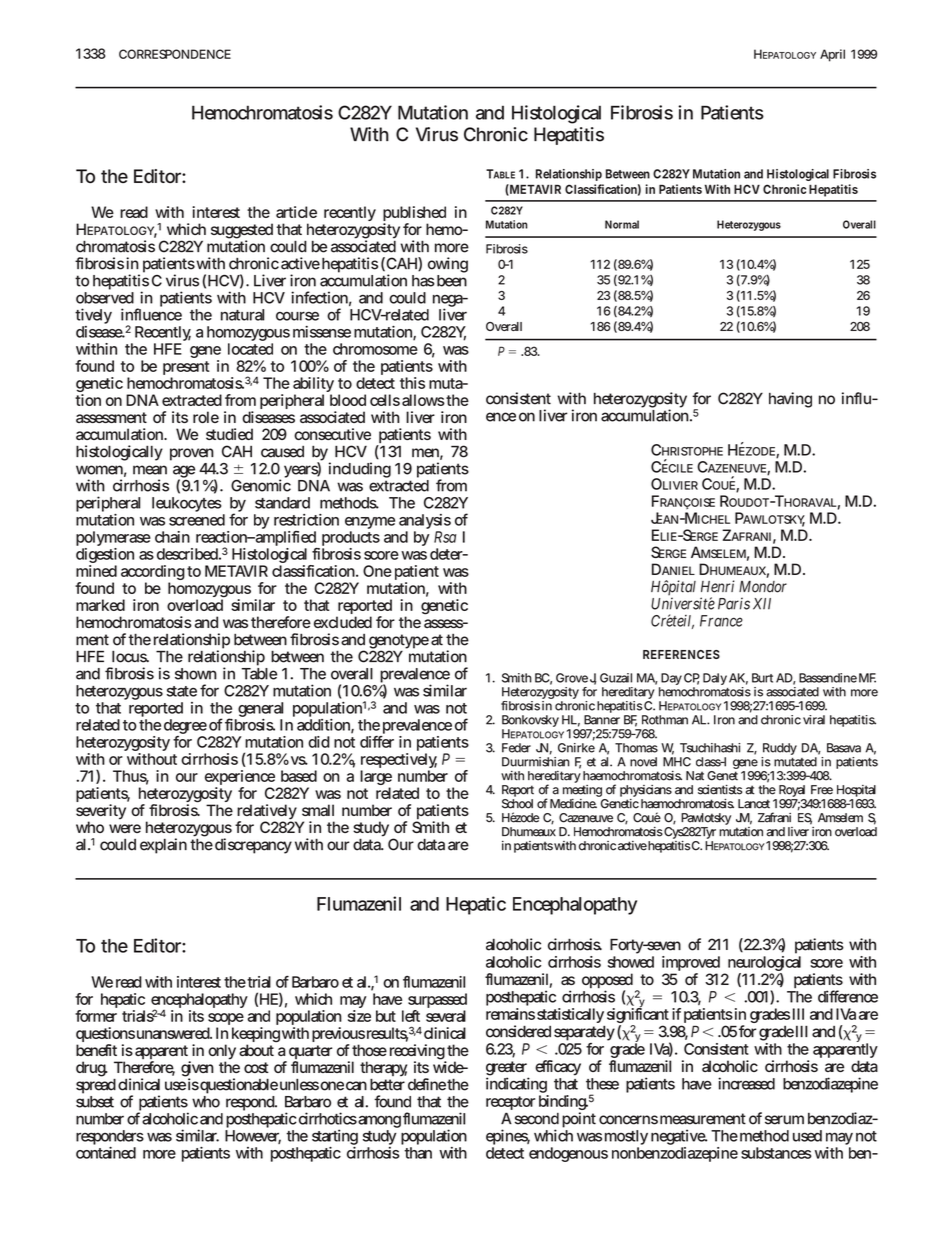  Describe the element at coordinates (832, 55) in the page. I see `April` at that location.
